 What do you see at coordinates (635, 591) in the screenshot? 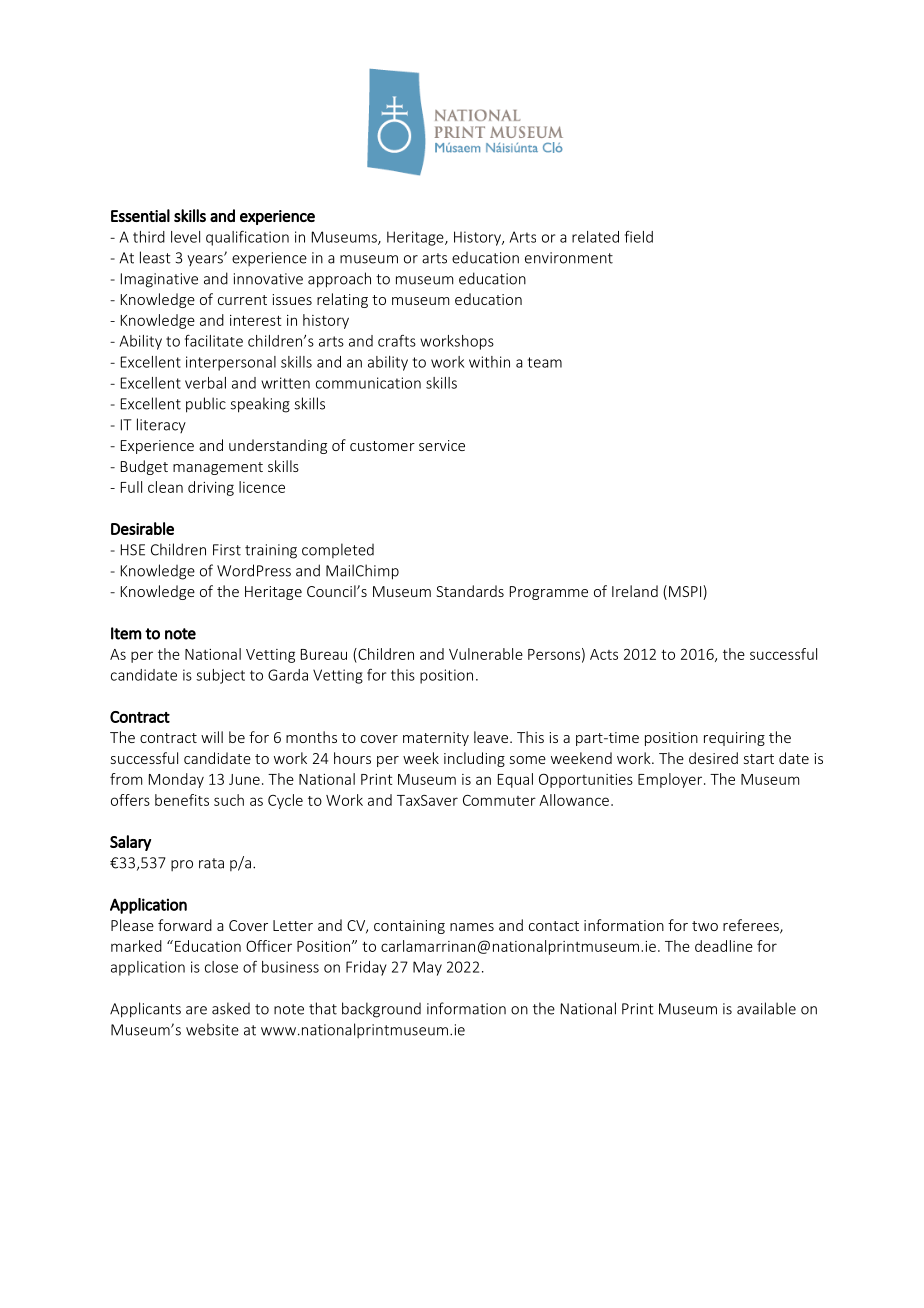
I see `Ireland` at bounding box center [635, 591].
